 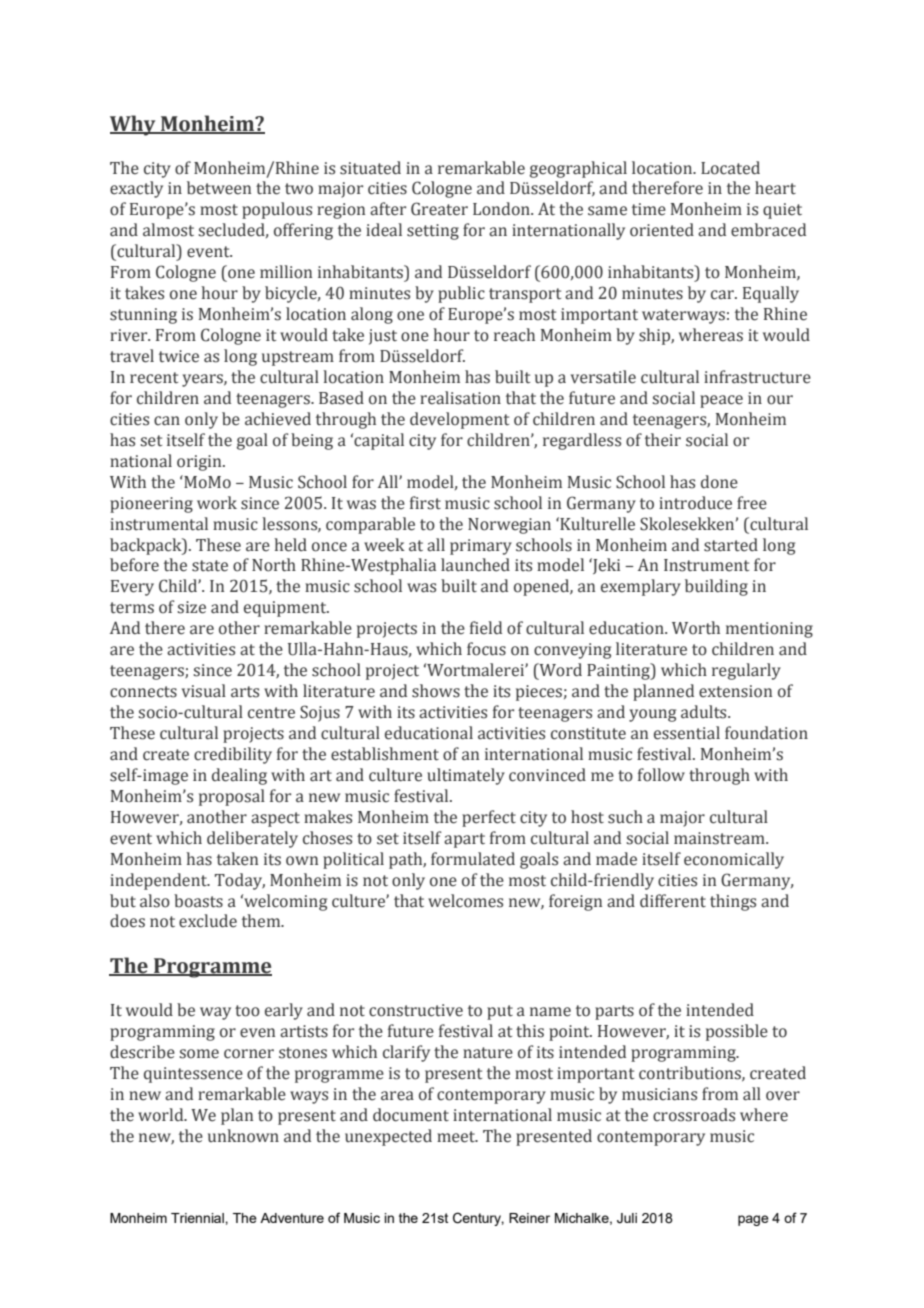 What do you see at coordinates (167, 421) in the screenshot?
I see `can` at bounding box center [167, 421].
